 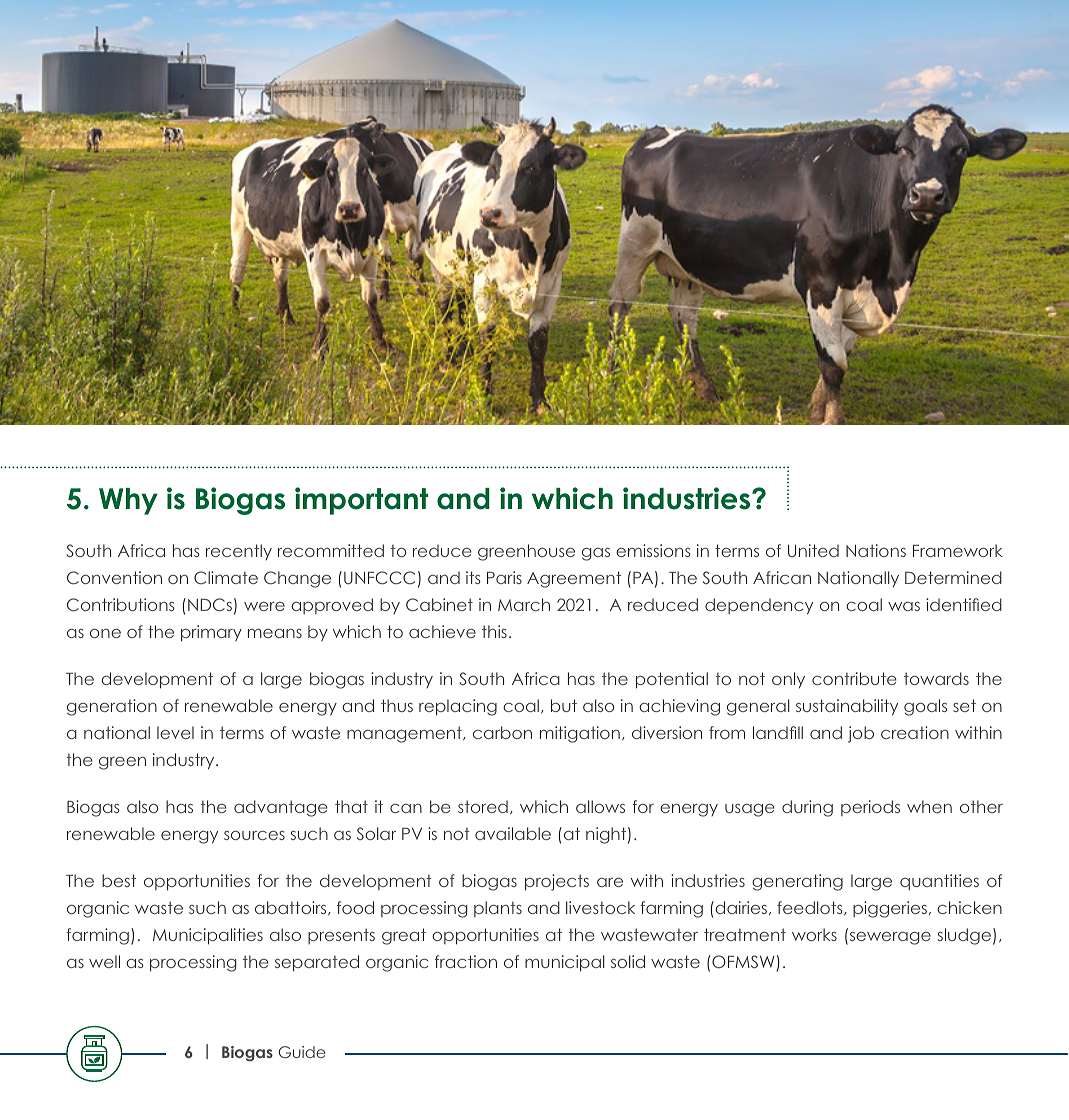 What do you see at coordinates (854, 678) in the screenshot?
I see `contribute` at bounding box center [854, 678].
